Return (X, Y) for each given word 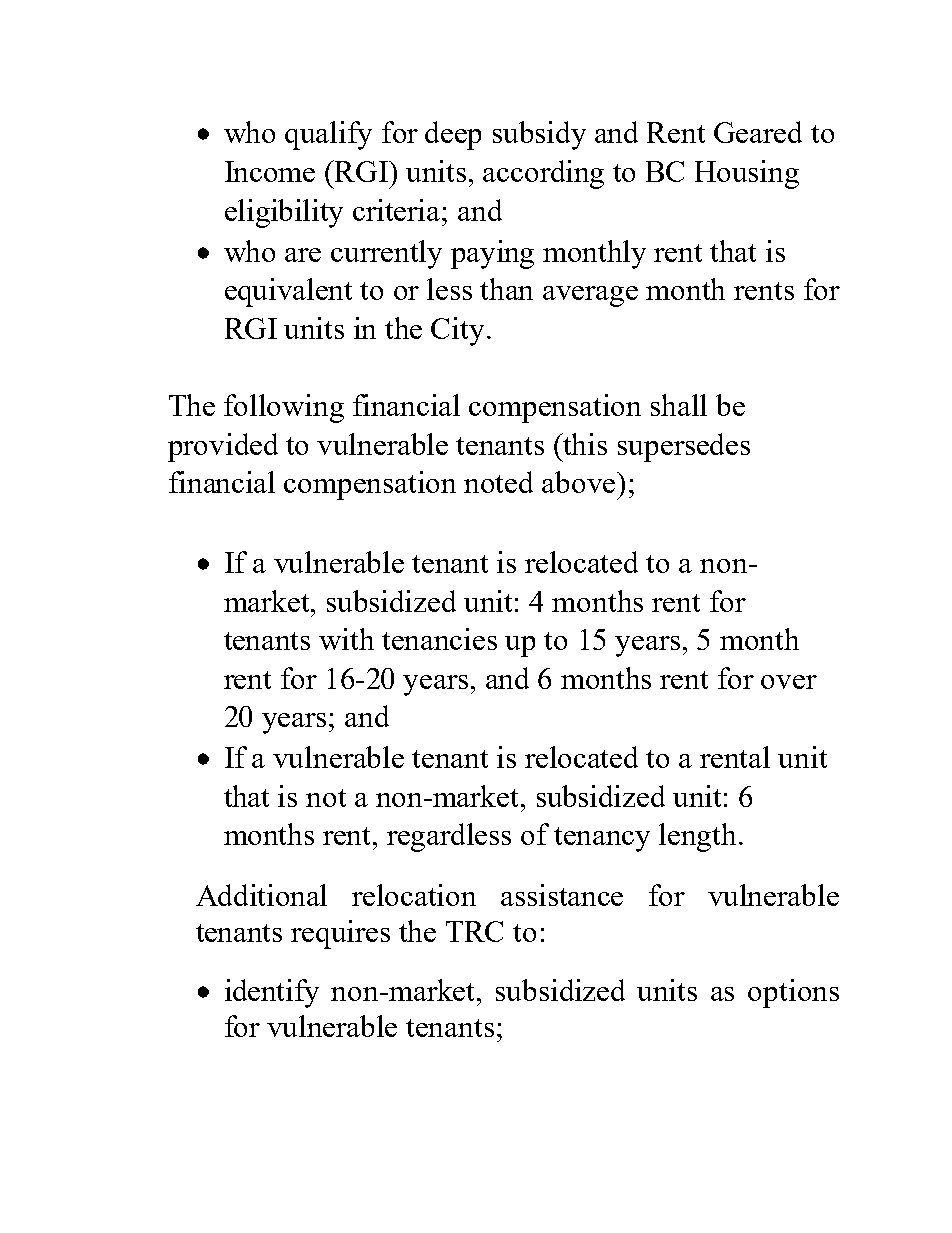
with (346, 639)
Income (270, 171)
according (543, 174)
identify (272, 993)
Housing (747, 174)
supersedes (684, 447)
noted (498, 482)
